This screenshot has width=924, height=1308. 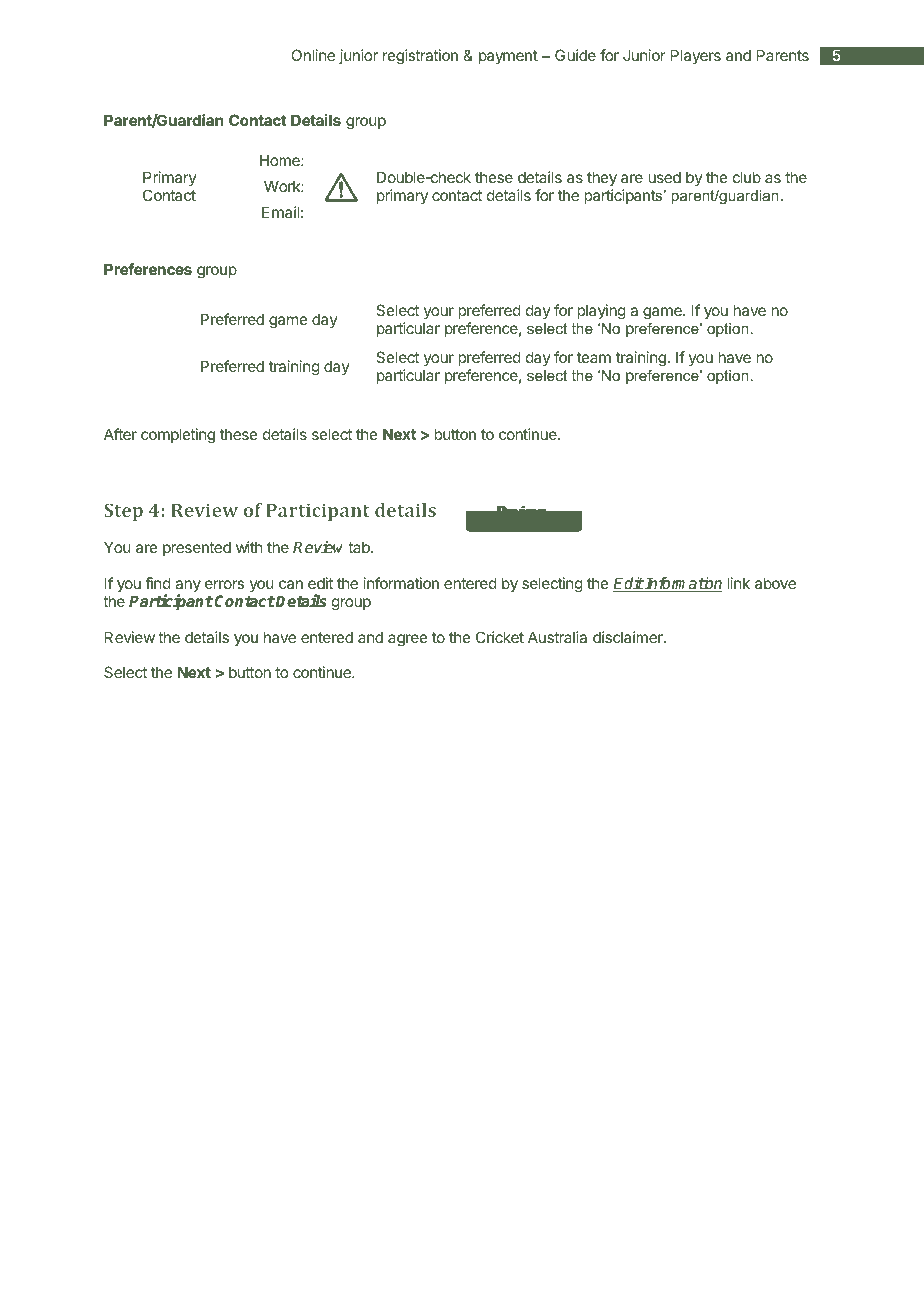 I want to click on completing, so click(x=178, y=436).
